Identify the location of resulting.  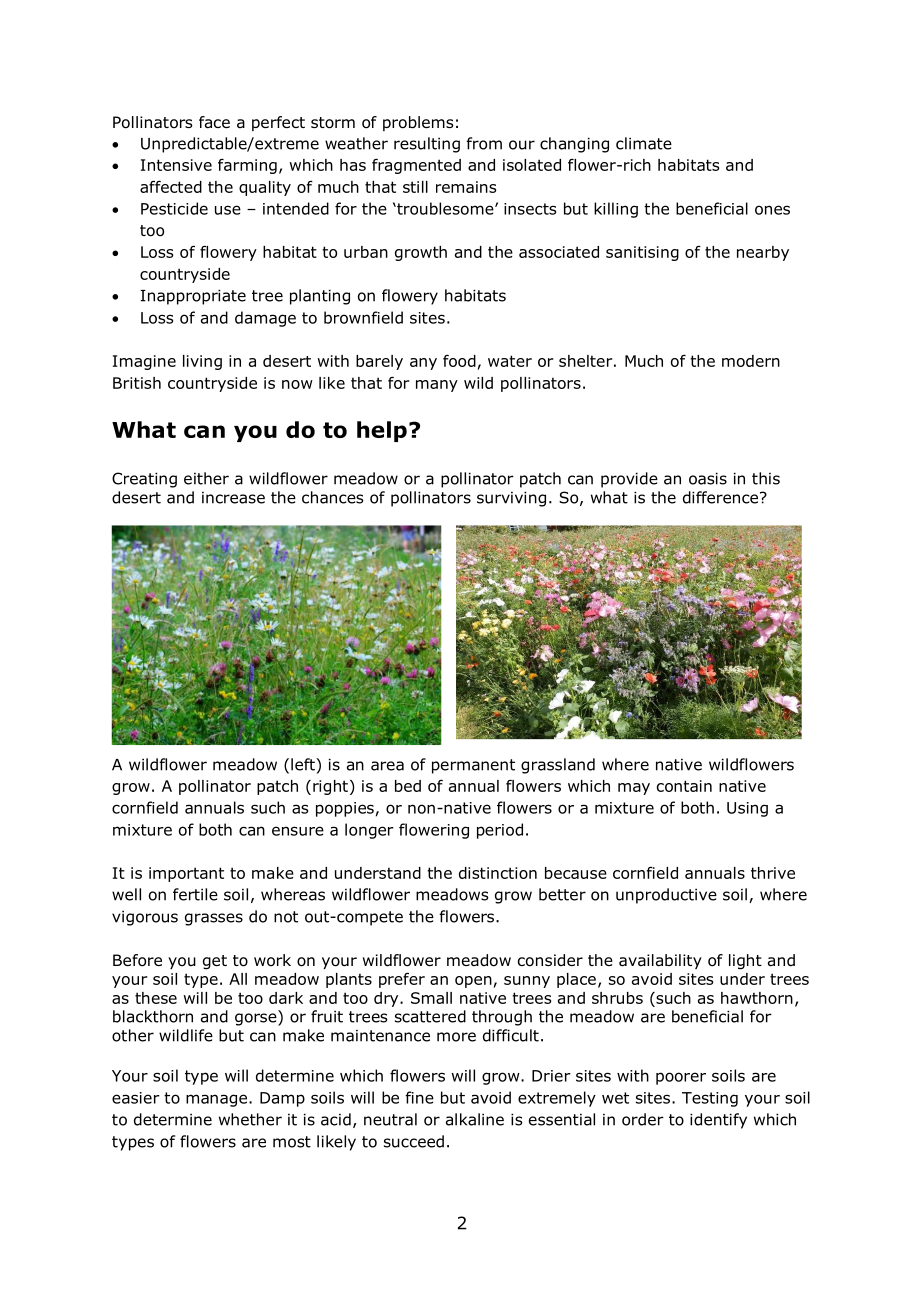
(427, 145).
